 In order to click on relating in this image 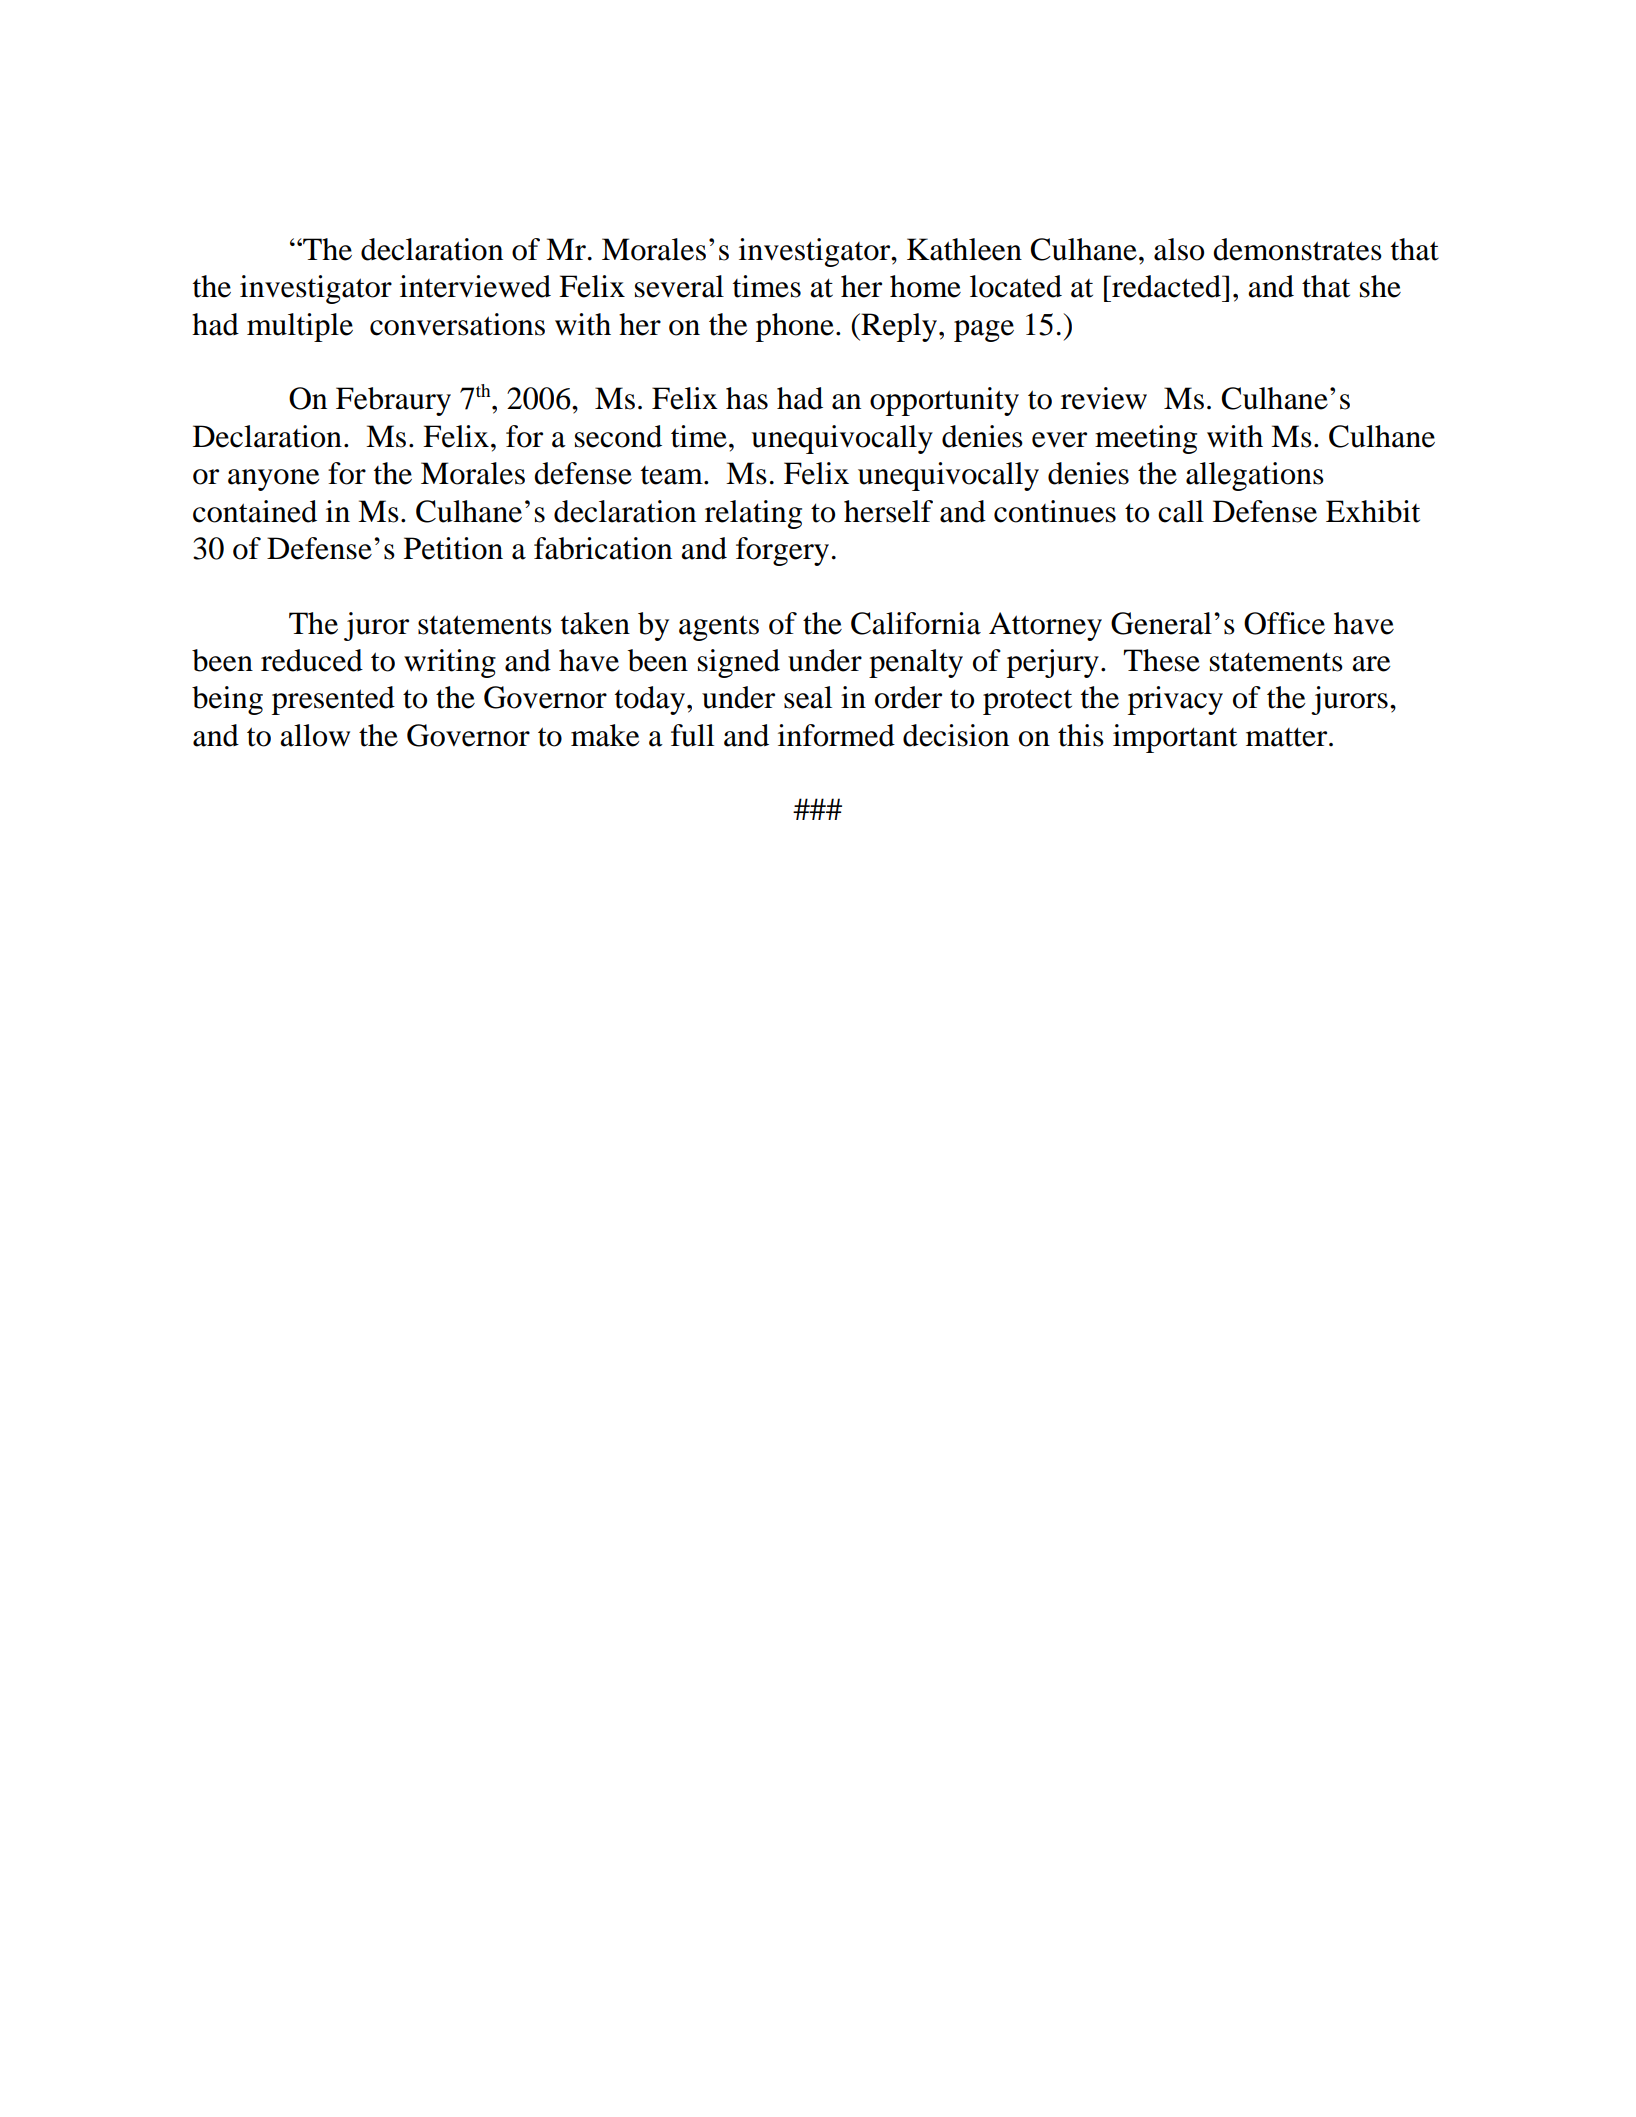, I will do `click(753, 514)`.
